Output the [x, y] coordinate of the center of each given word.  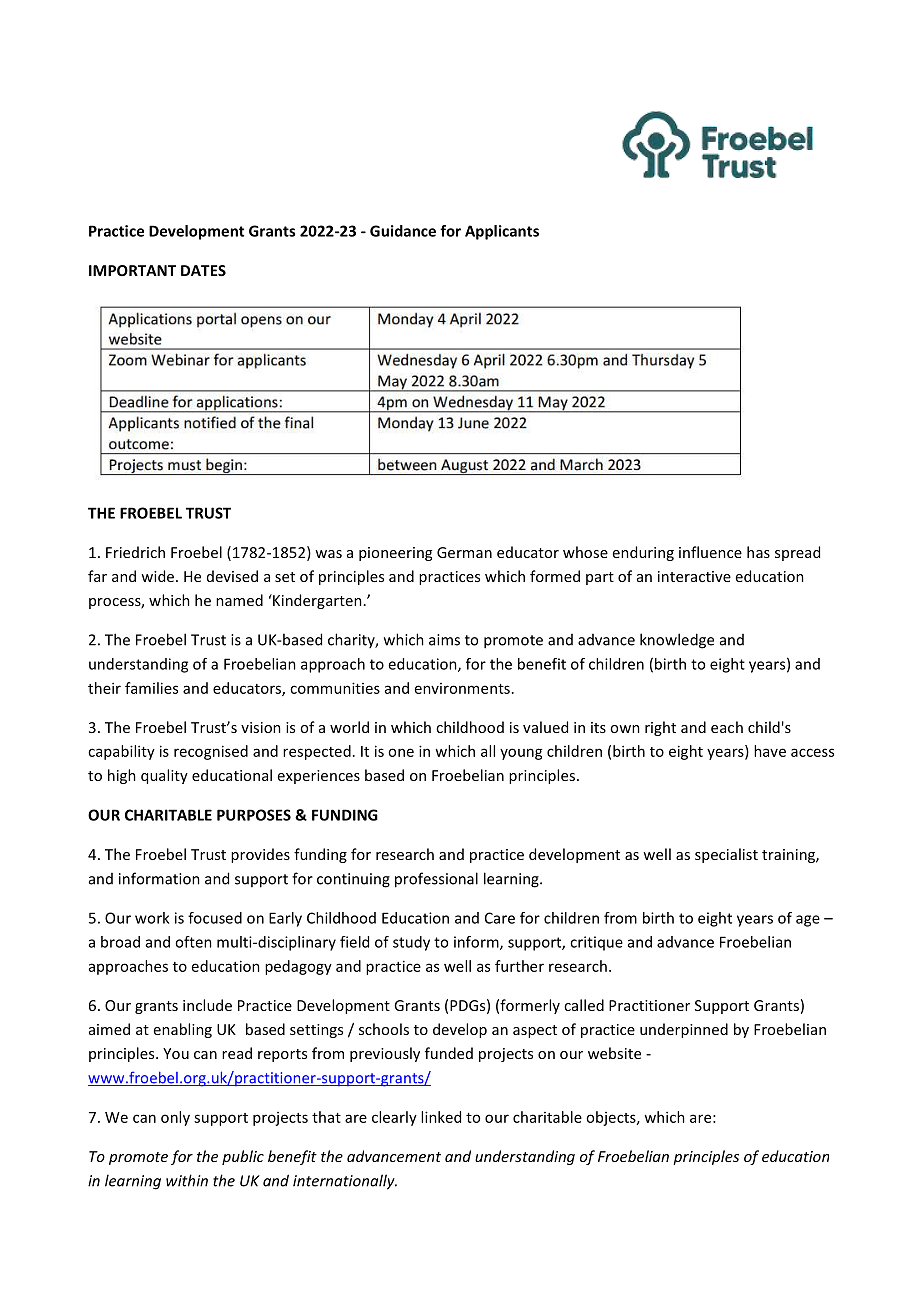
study [411, 943]
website [614, 1053]
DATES [203, 270]
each [727, 727]
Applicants [502, 232]
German [464, 552]
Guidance [403, 231]
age [808, 921]
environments [462, 688]
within [187, 1180]
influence [710, 552]
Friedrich [135, 552]
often [193, 942]
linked [441, 1117]
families [151, 688]
